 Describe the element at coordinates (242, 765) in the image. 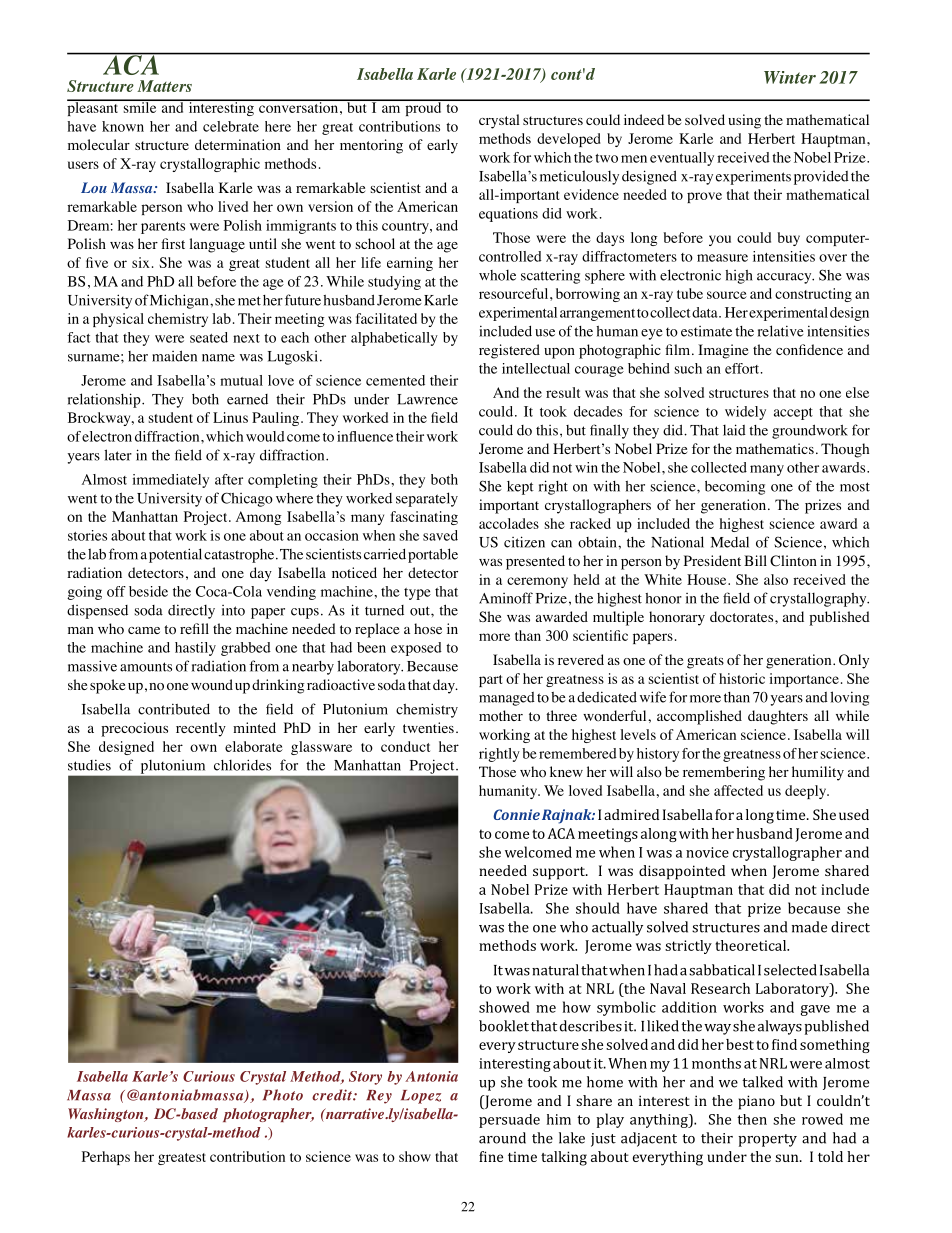

I see `chlorides` at that location.
